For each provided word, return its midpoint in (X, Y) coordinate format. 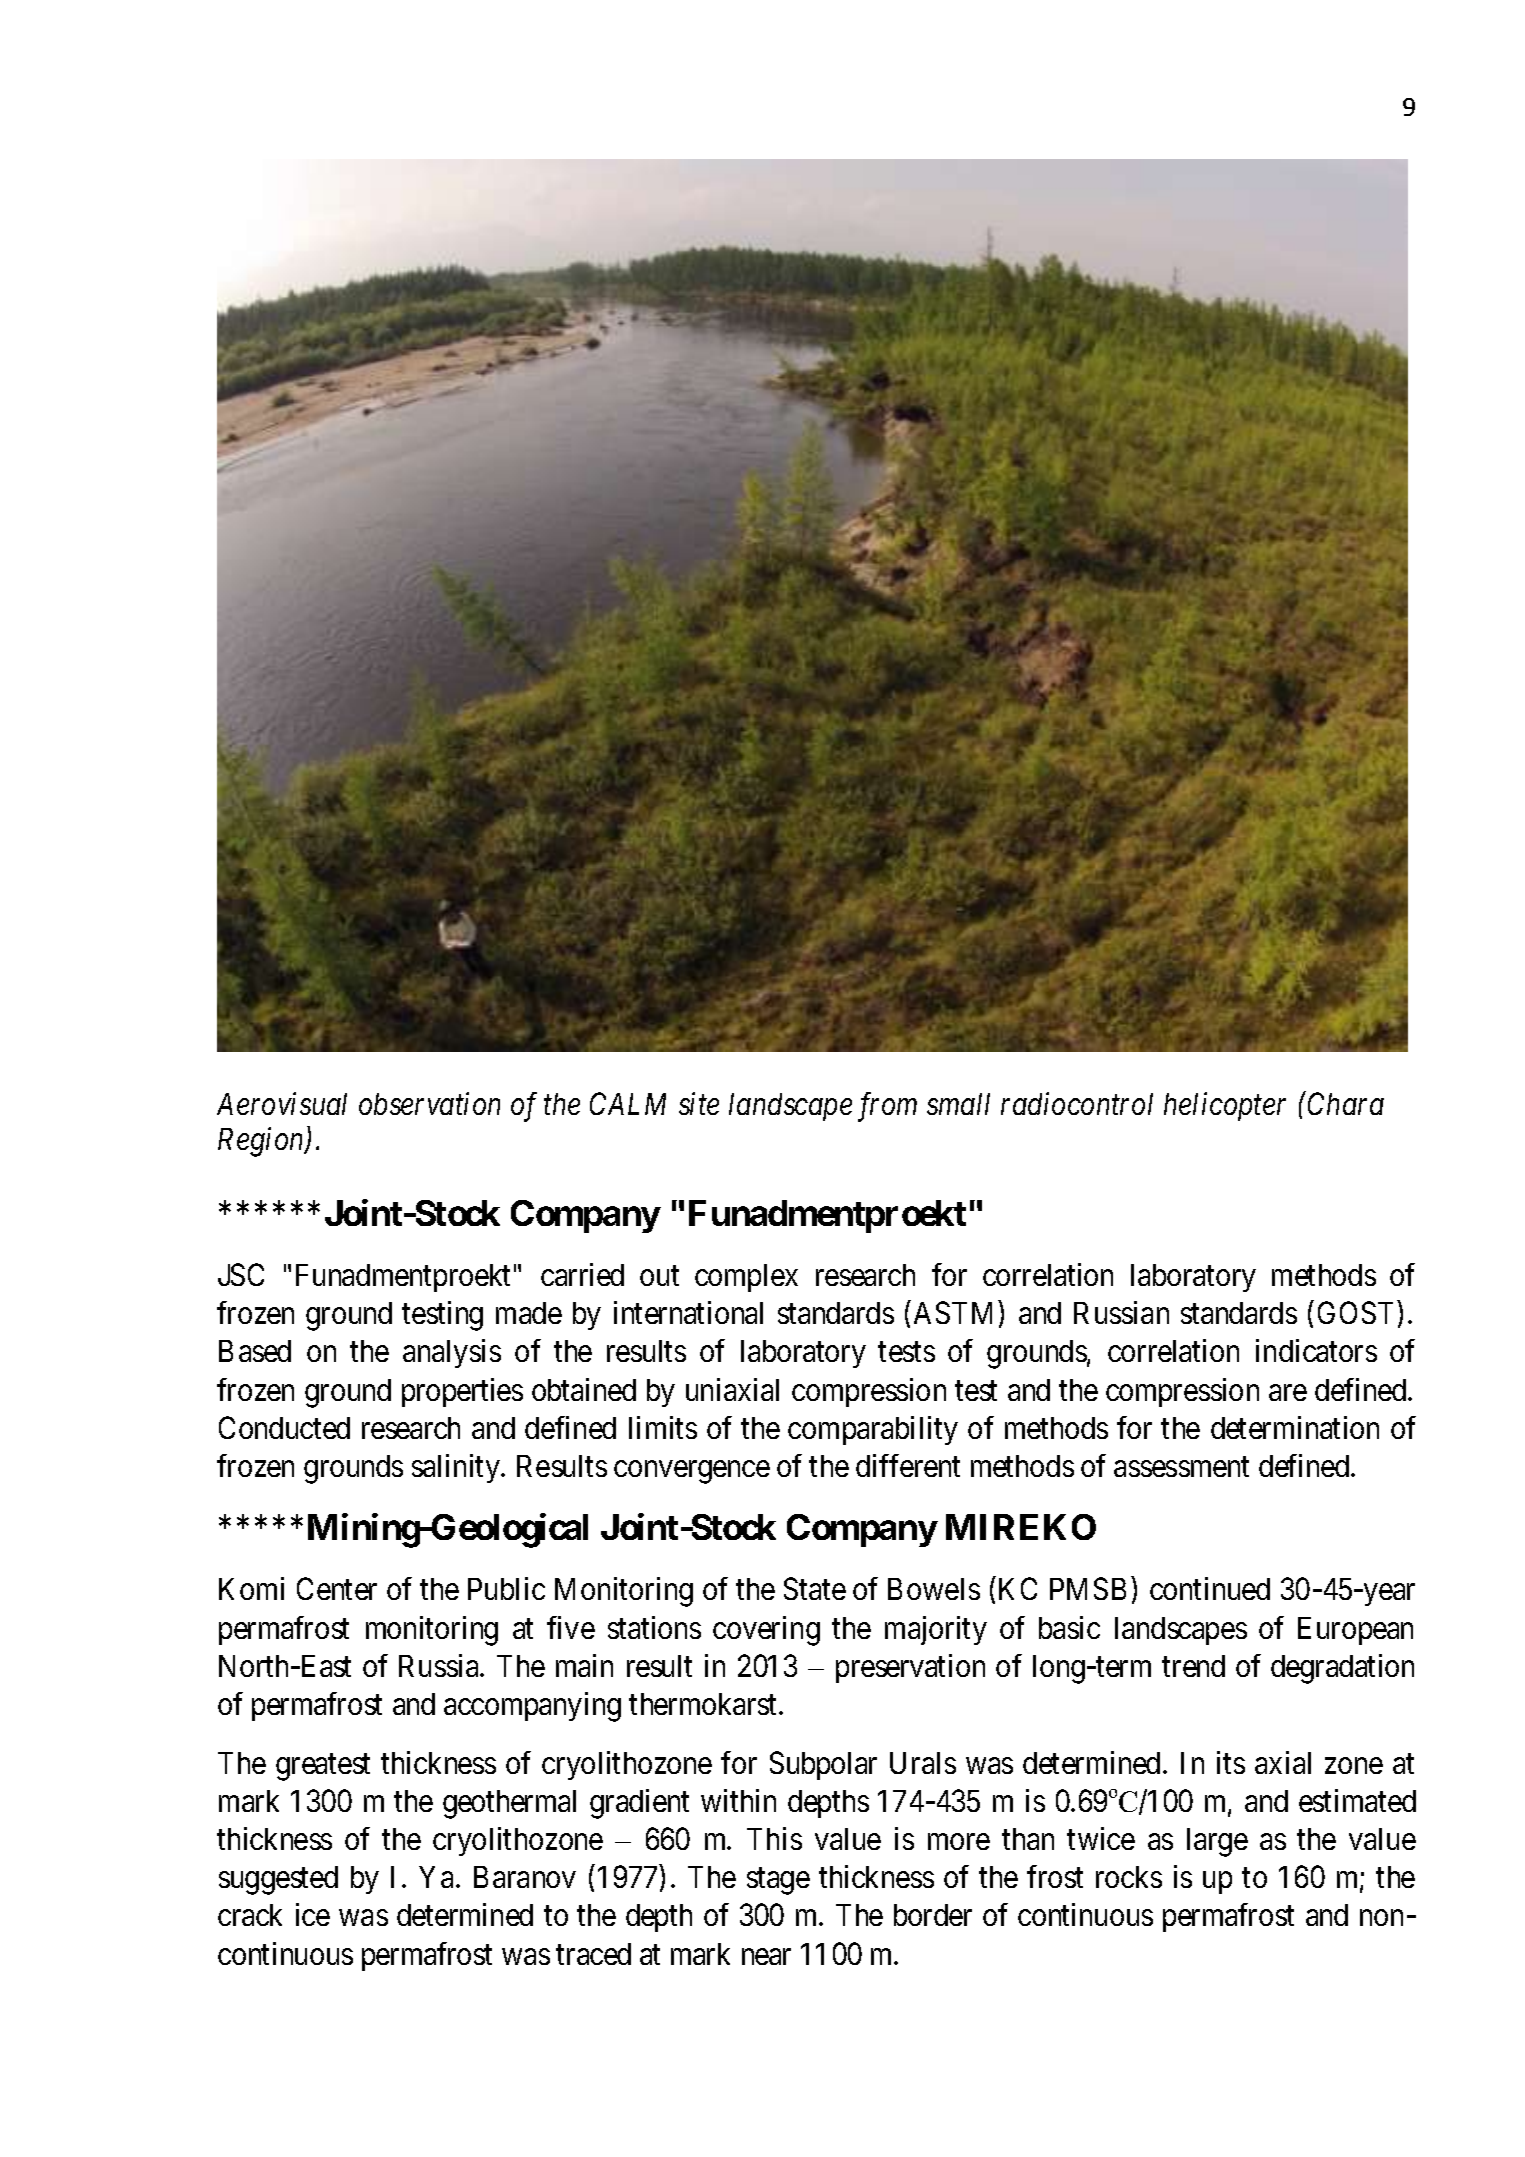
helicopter (1225, 1106)
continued (1210, 1589)
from (887, 1107)
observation (429, 1103)
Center (337, 1589)
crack (250, 1915)
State (815, 1589)
